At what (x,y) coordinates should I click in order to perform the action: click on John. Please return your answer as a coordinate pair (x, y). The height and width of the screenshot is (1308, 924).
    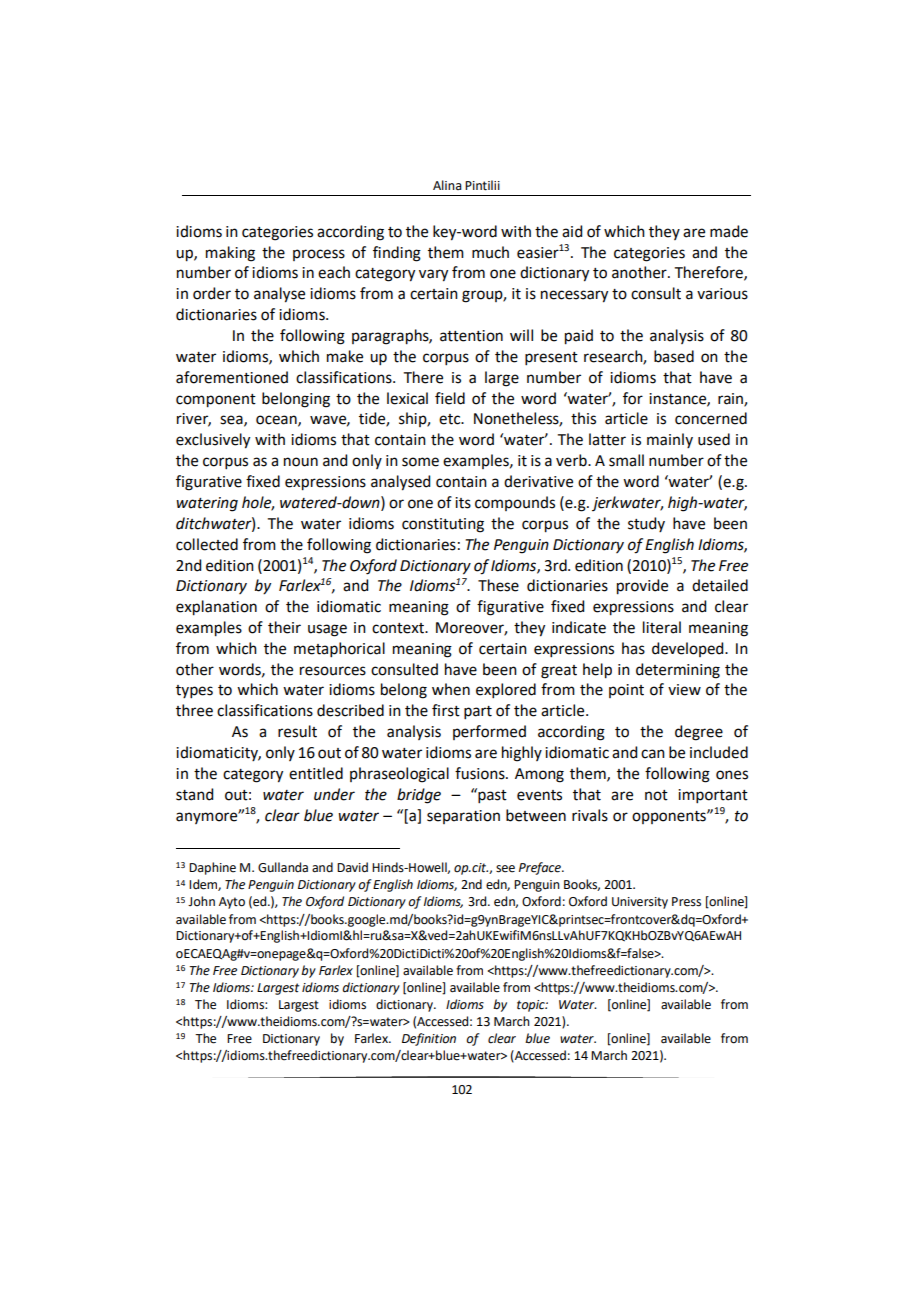
    Looking at the image, I should click on (201, 901).
